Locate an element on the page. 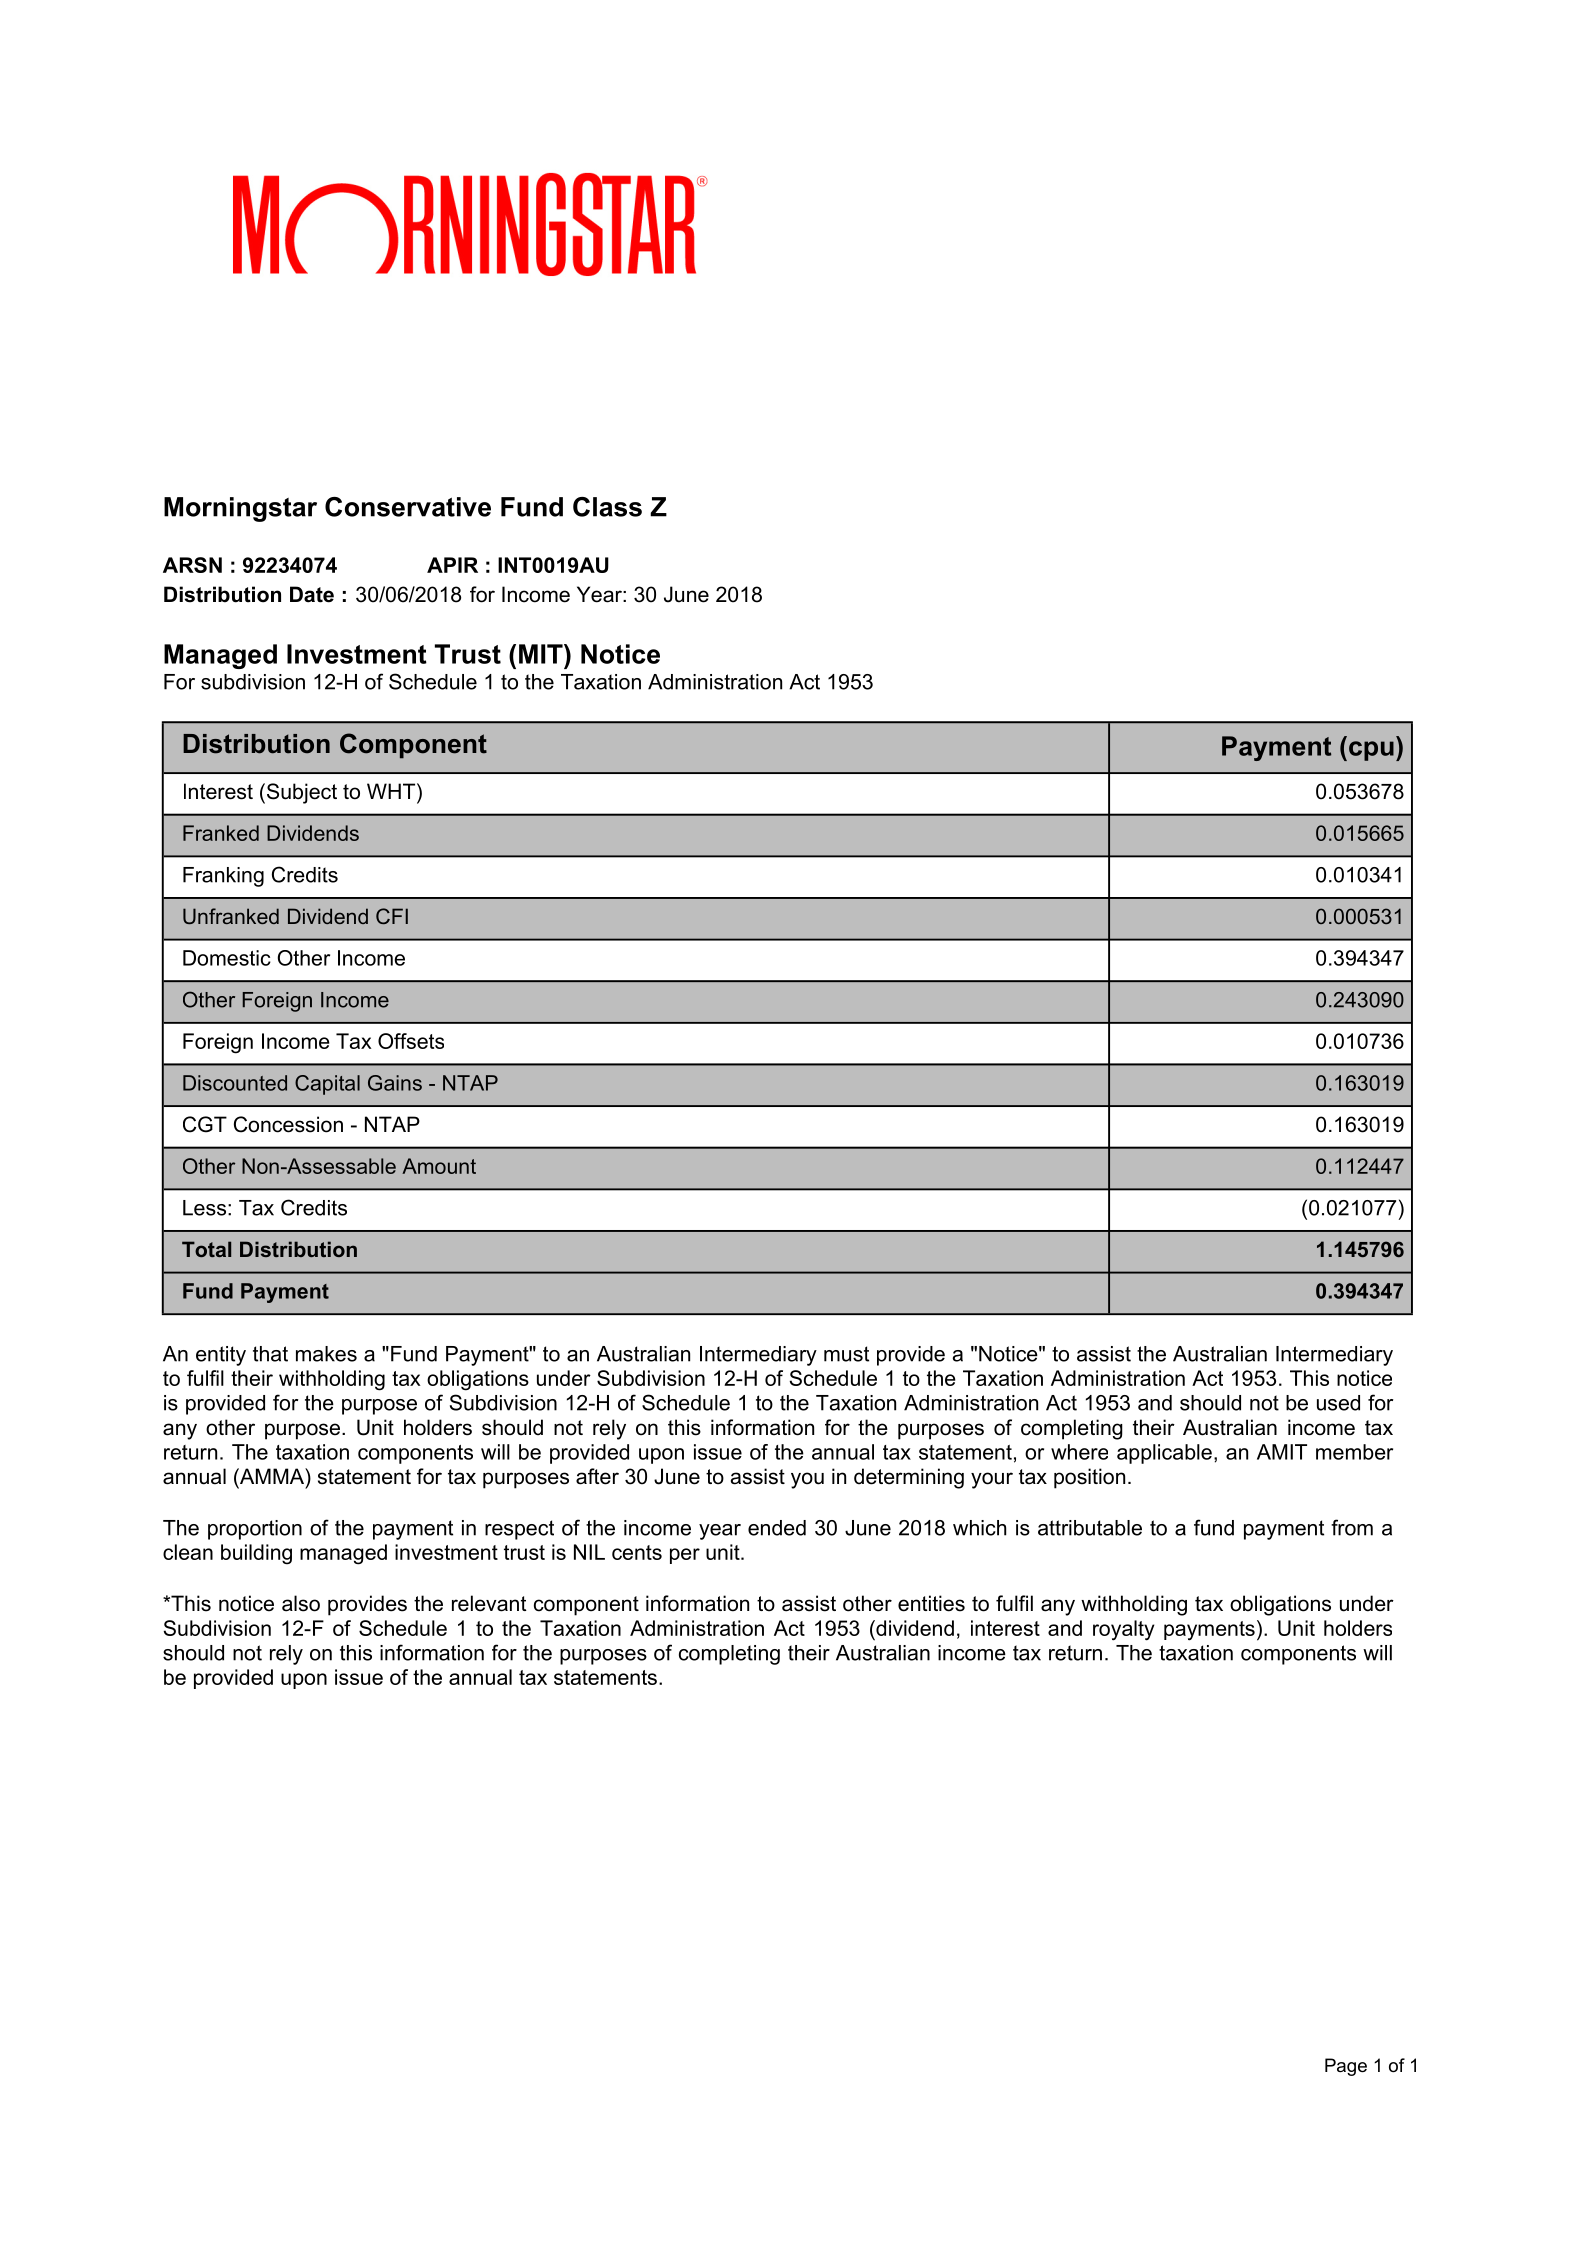 The image size is (1590, 2248). also is located at coordinates (301, 1603).
